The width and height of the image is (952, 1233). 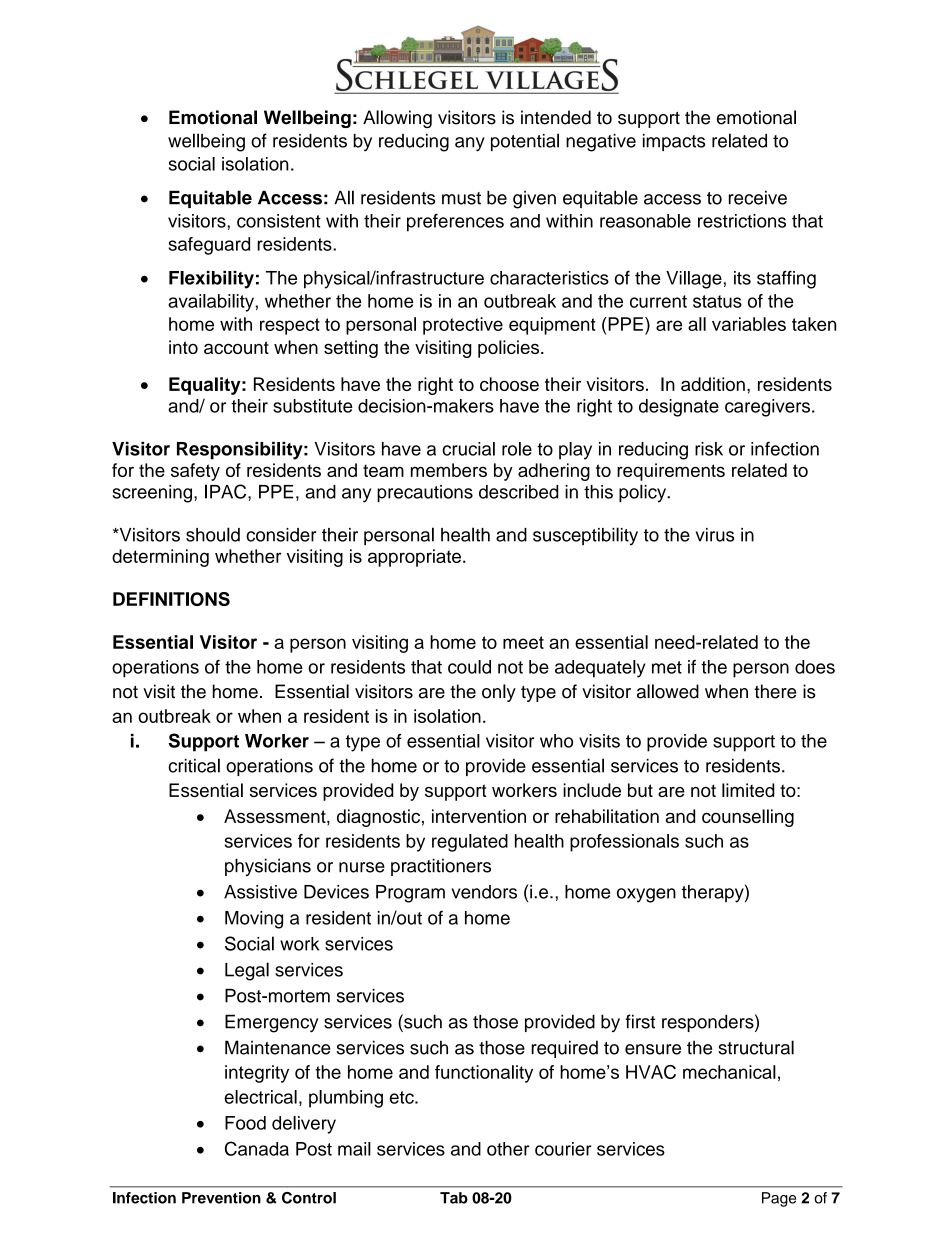 I want to click on Canada, so click(x=257, y=1148).
